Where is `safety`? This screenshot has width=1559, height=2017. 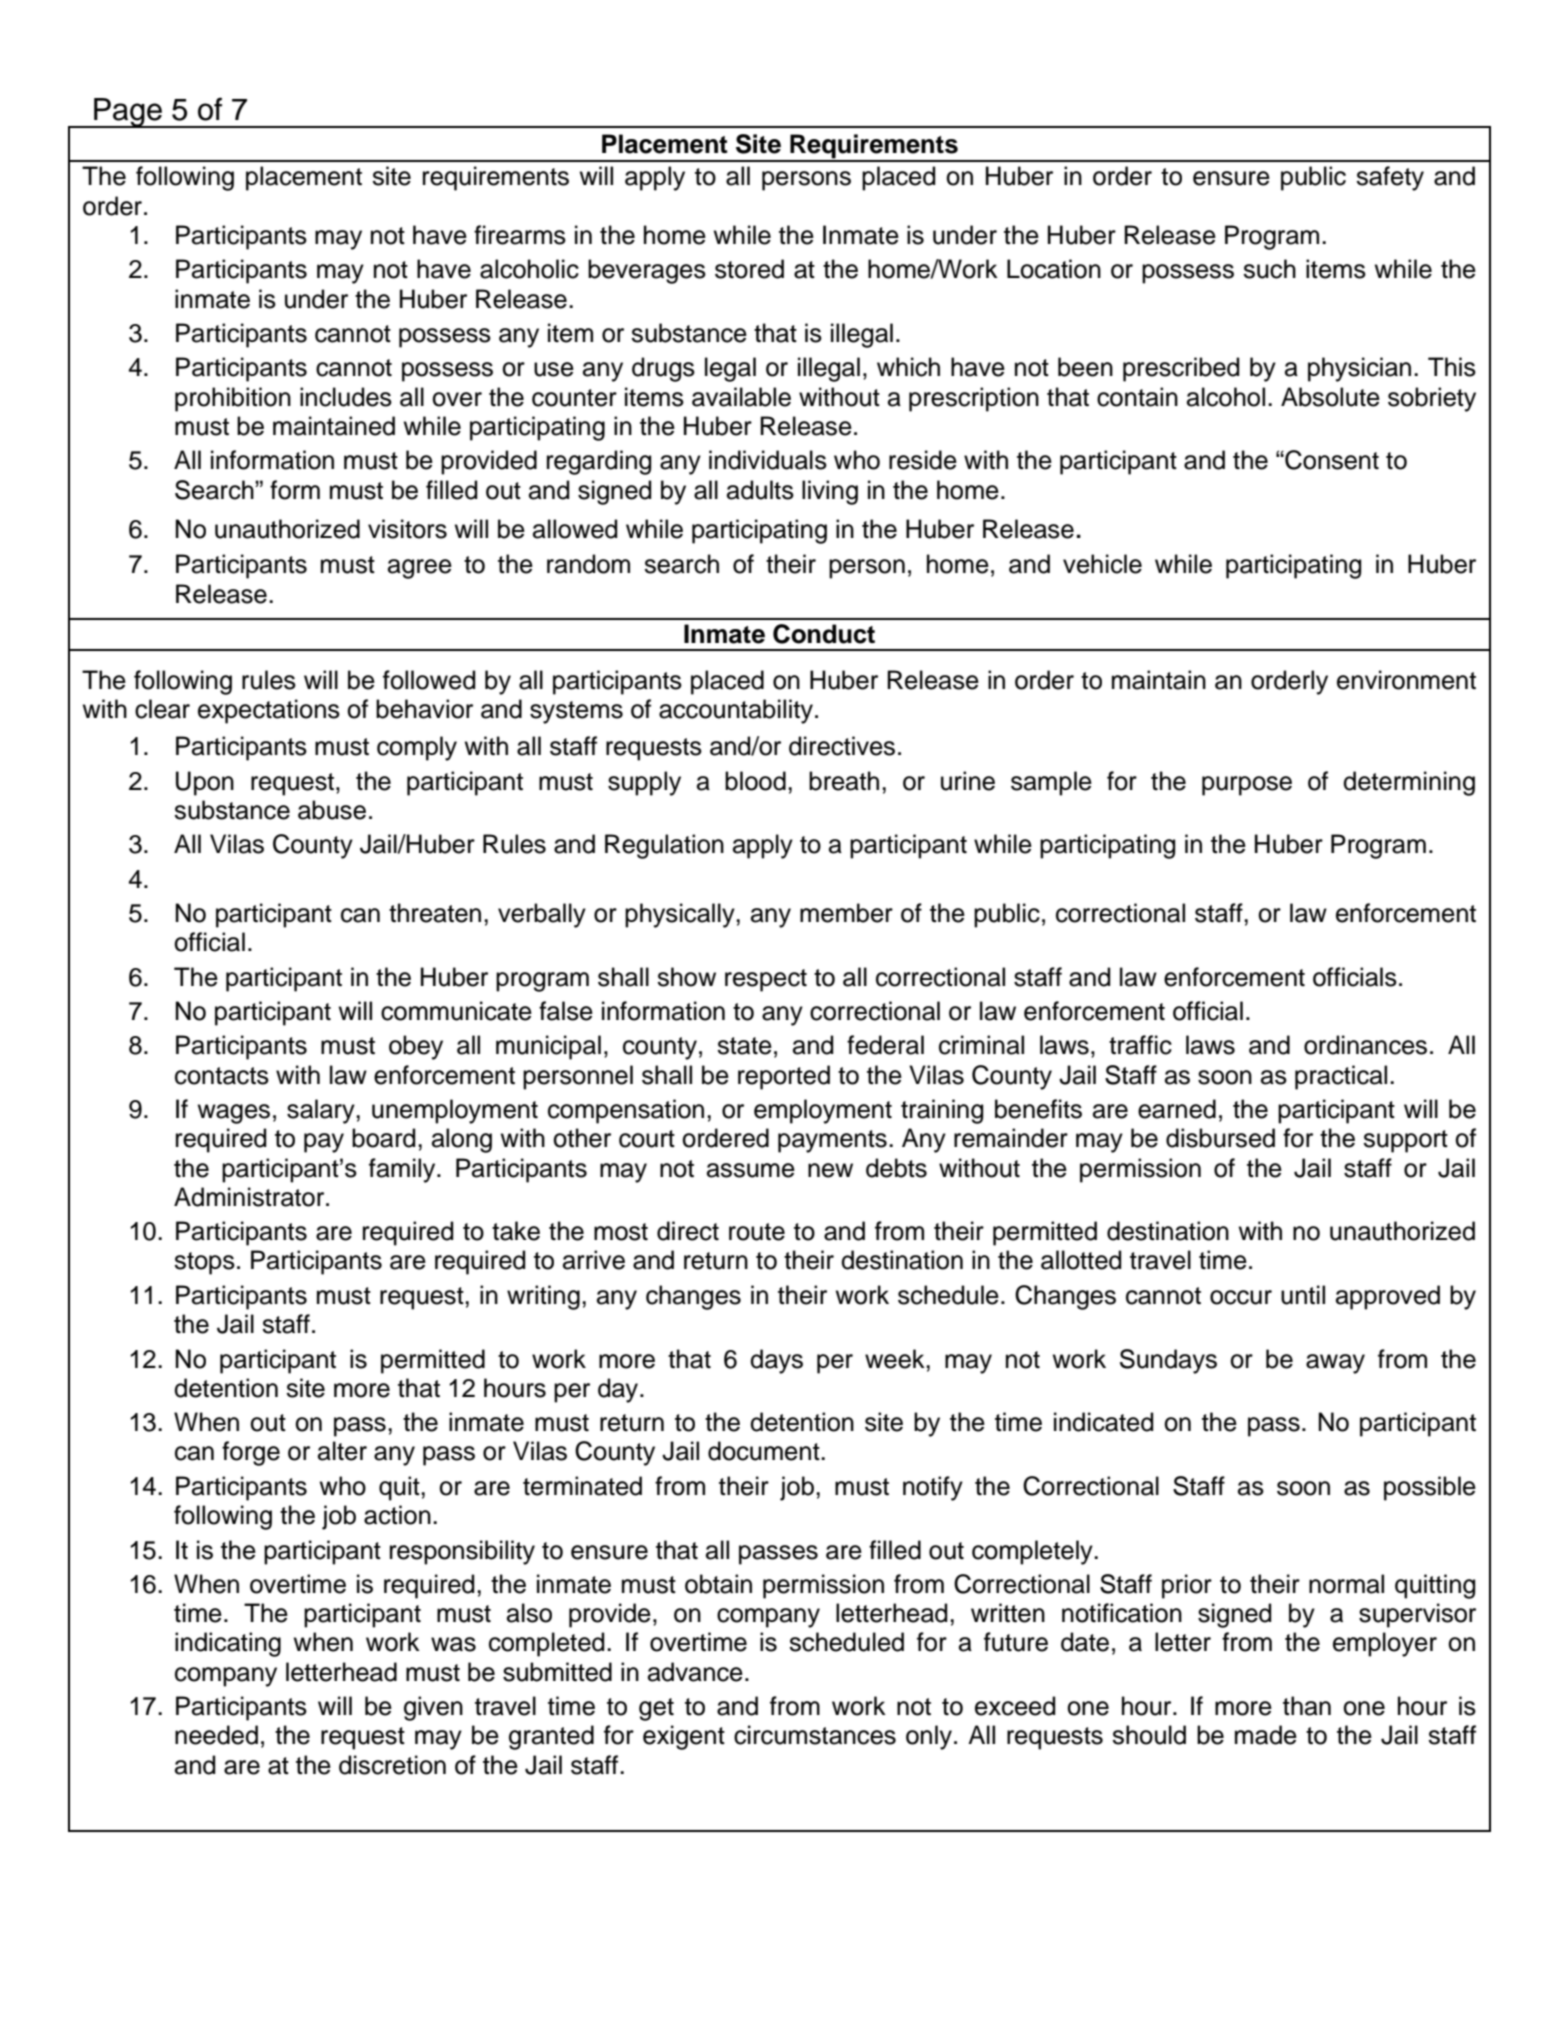
safety is located at coordinates (1390, 178).
